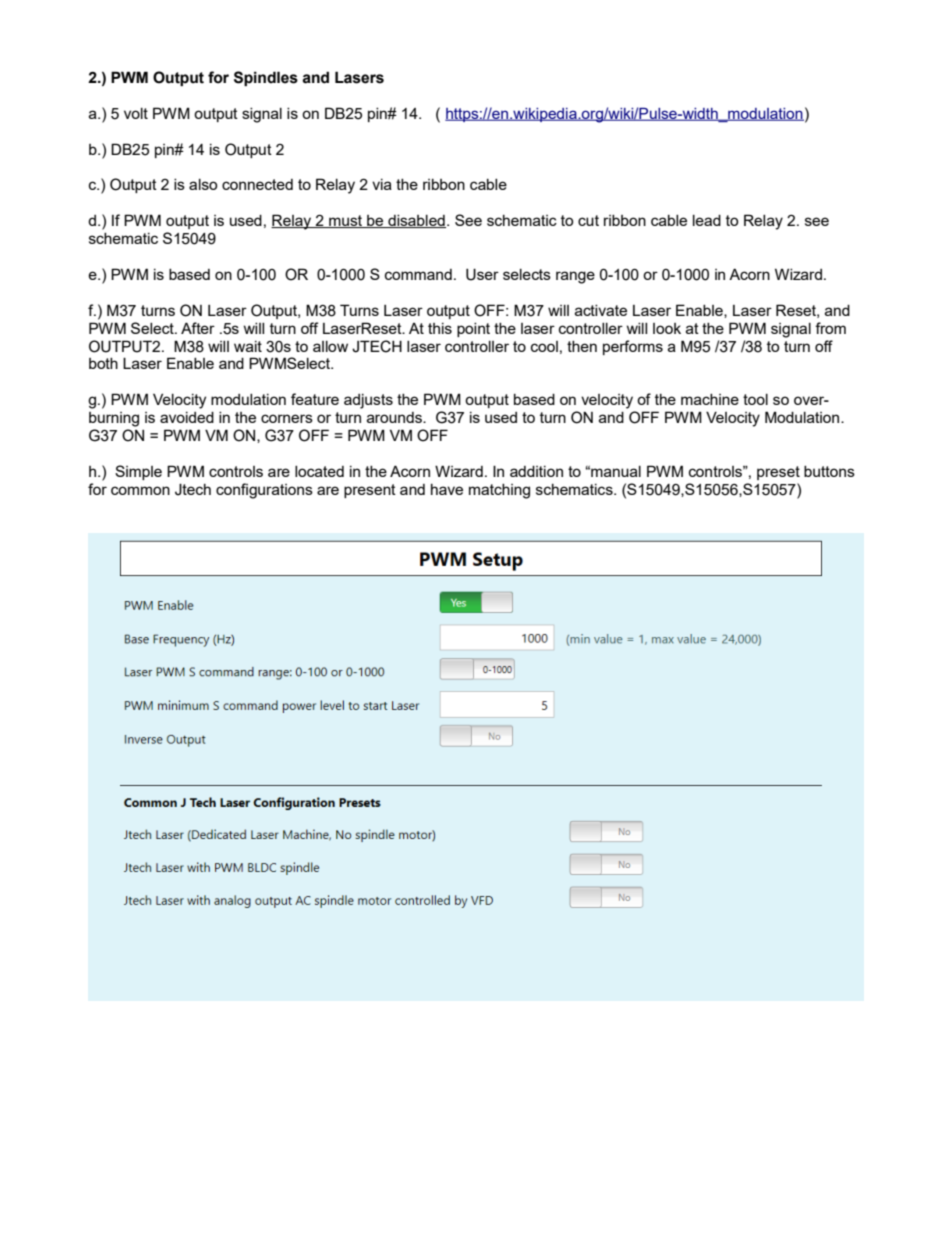 This screenshot has height=1233, width=952. I want to click on also, so click(203, 184).
